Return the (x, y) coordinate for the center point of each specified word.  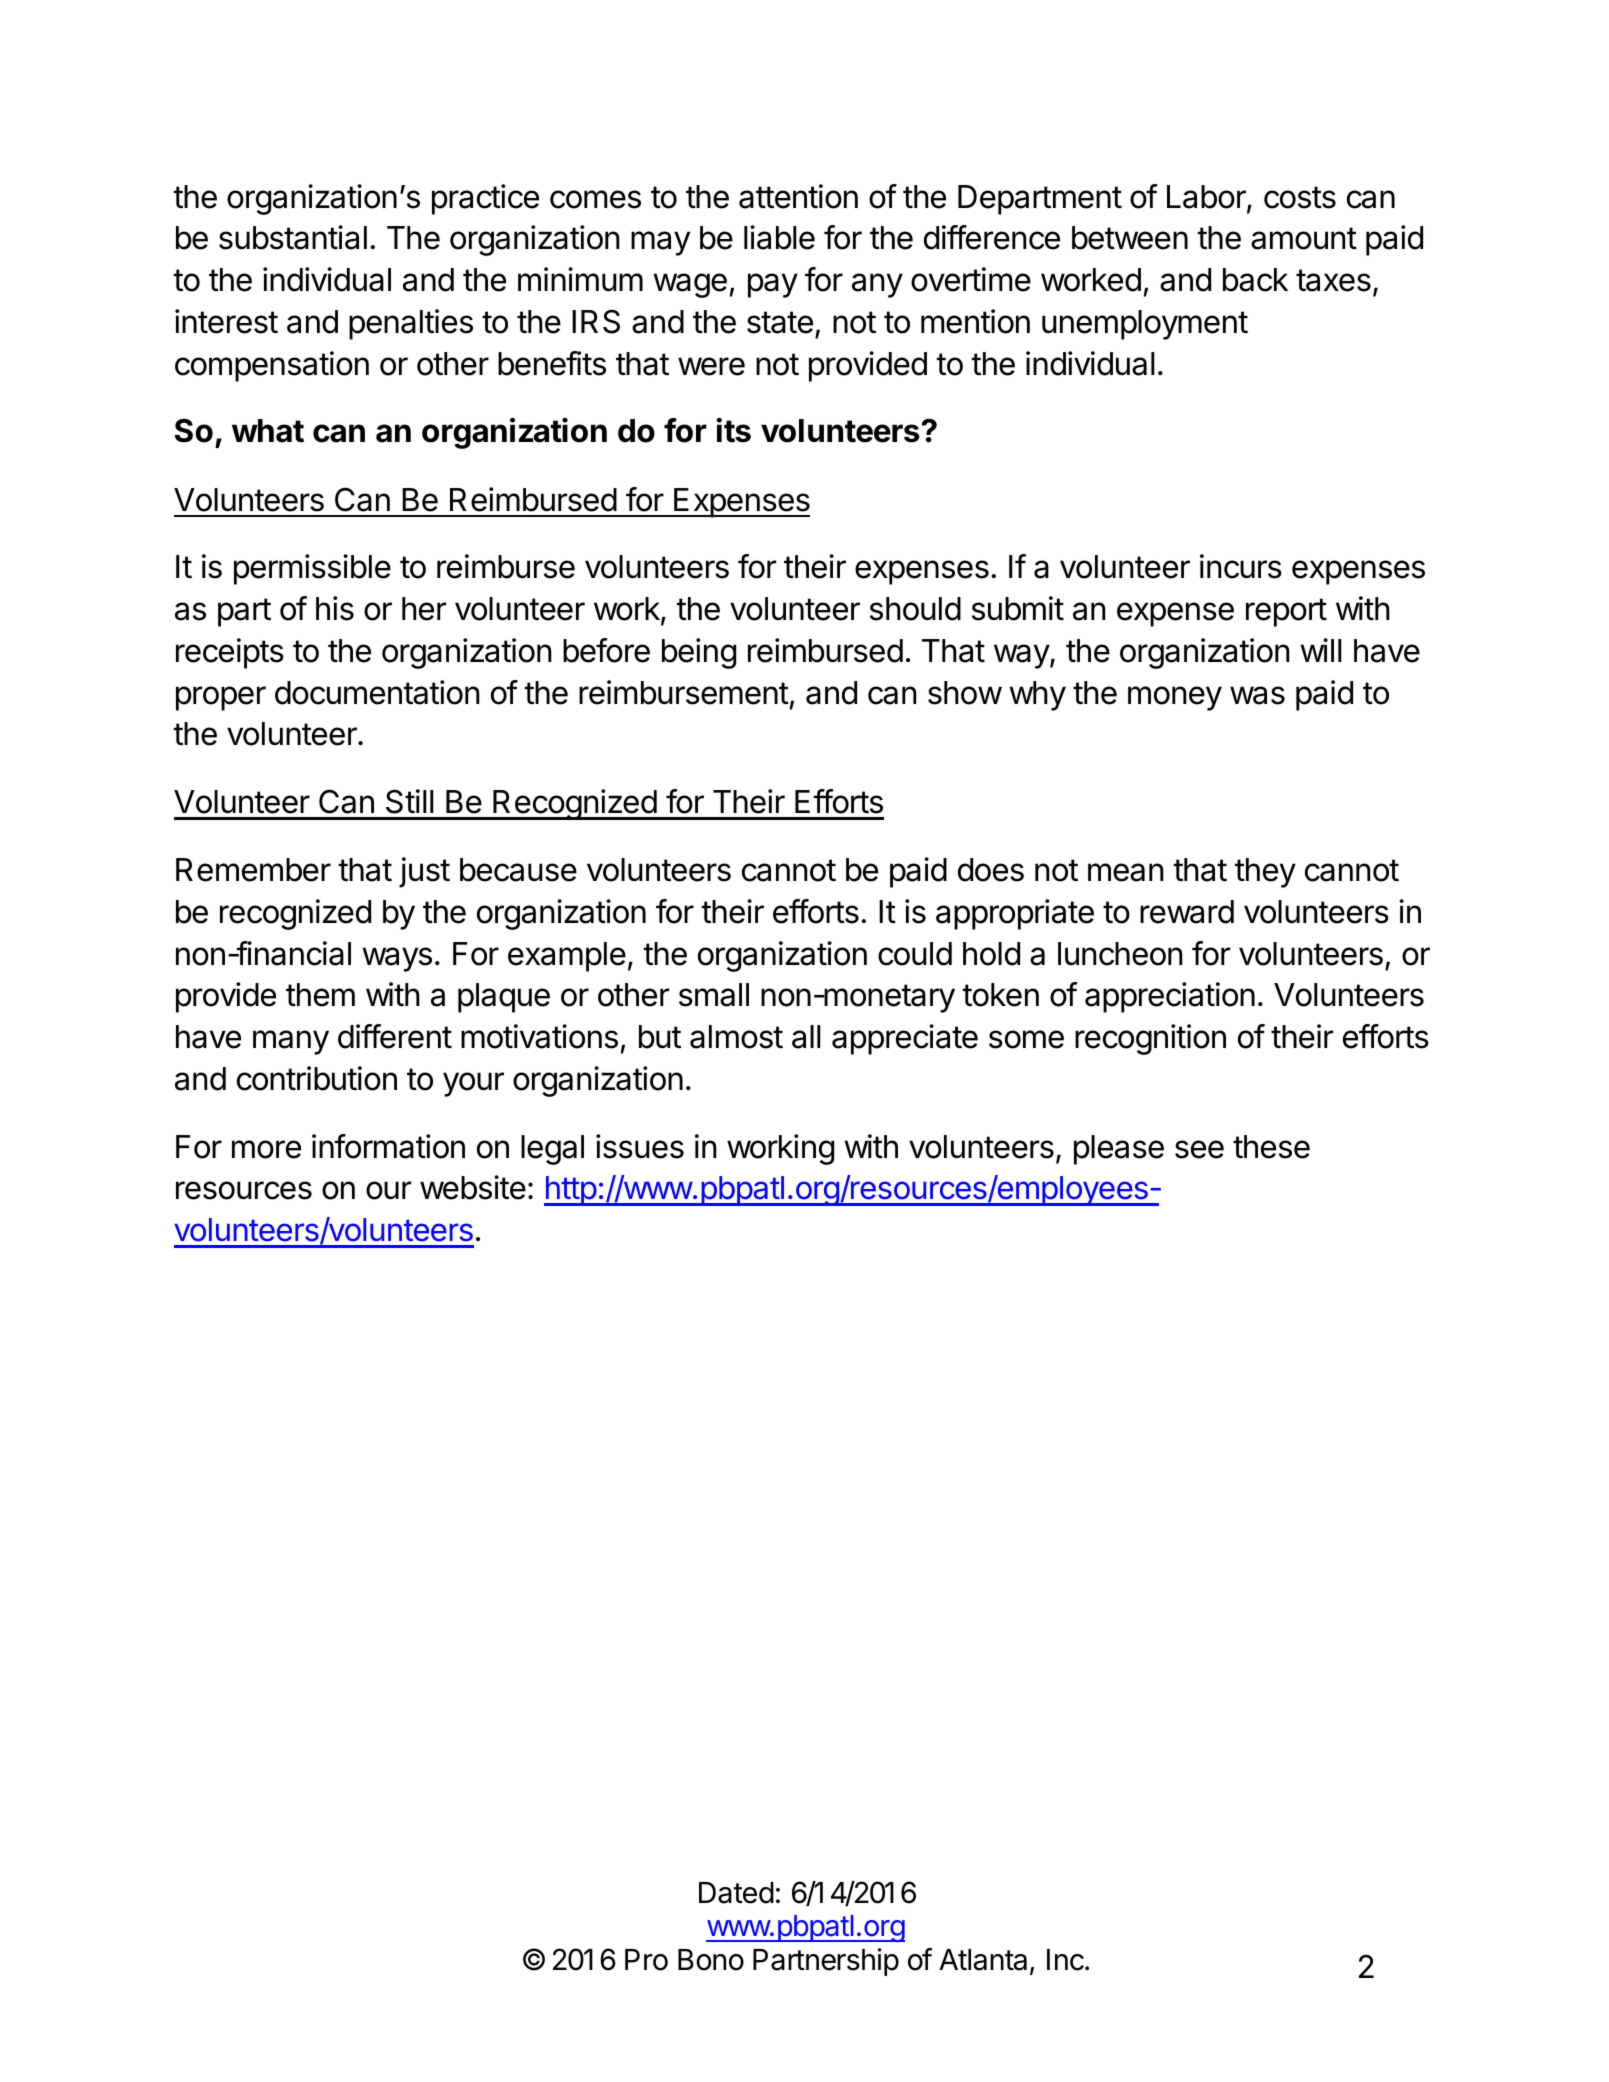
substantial (293, 237)
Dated (736, 1893)
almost (736, 1037)
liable (779, 237)
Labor (1207, 198)
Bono (711, 1960)
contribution (317, 1078)
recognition (1150, 1039)
